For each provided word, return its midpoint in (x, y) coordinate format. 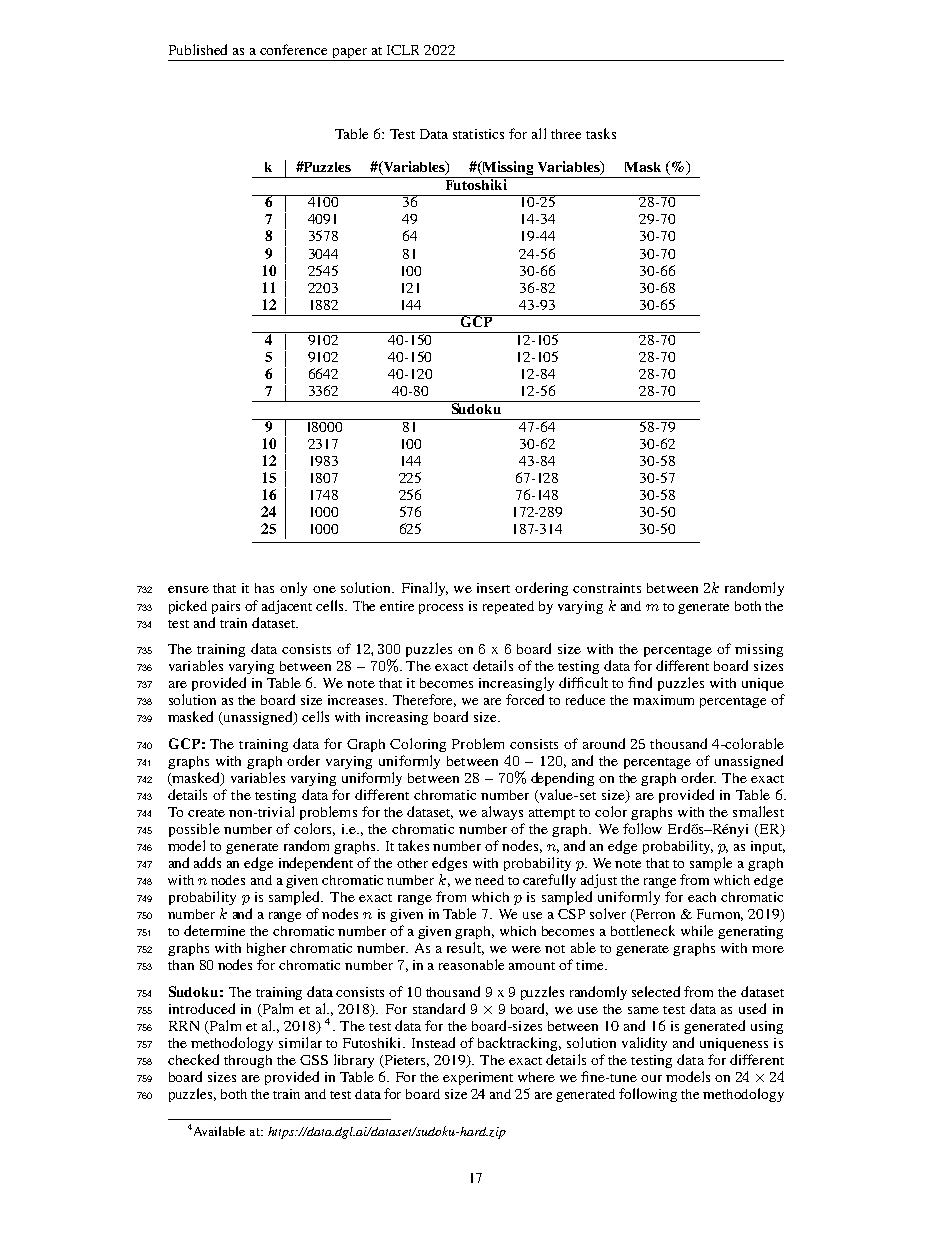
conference (293, 49)
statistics (478, 134)
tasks (601, 133)
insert (493, 588)
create (206, 813)
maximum (663, 700)
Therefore (424, 700)
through (248, 1061)
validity (644, 1044)
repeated (508, 607)
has (264, 588)
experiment (478, 1078)
